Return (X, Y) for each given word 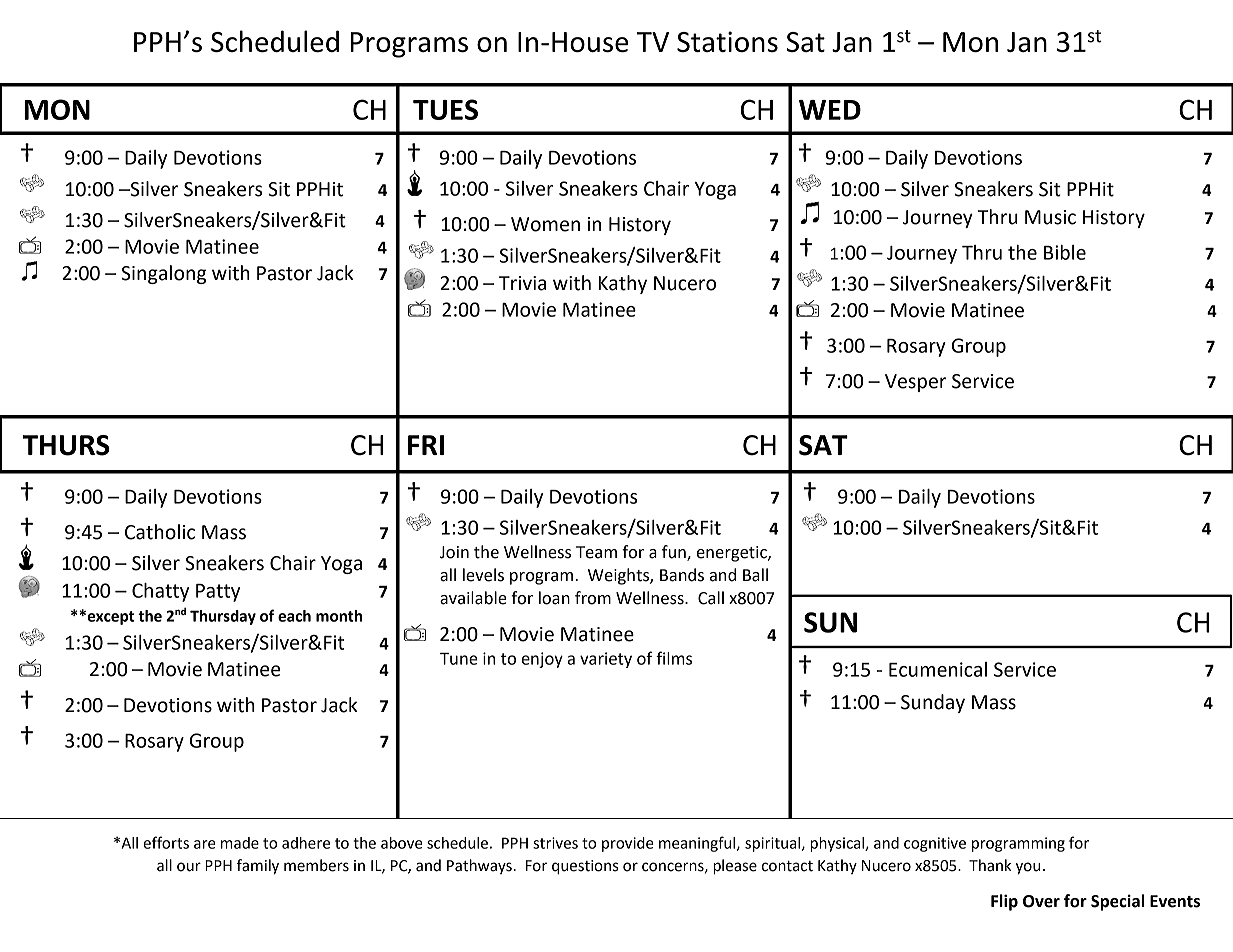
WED (830, 110)
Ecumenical (938, 669)
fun (675, 553)
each (294, 616)
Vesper (915, 383)
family (258, 867)
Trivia (522, 283)
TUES (445, 109)
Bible (1065, 252)
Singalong (163, 274)
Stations (727, 41)
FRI (426, 445)
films (674, 658)
